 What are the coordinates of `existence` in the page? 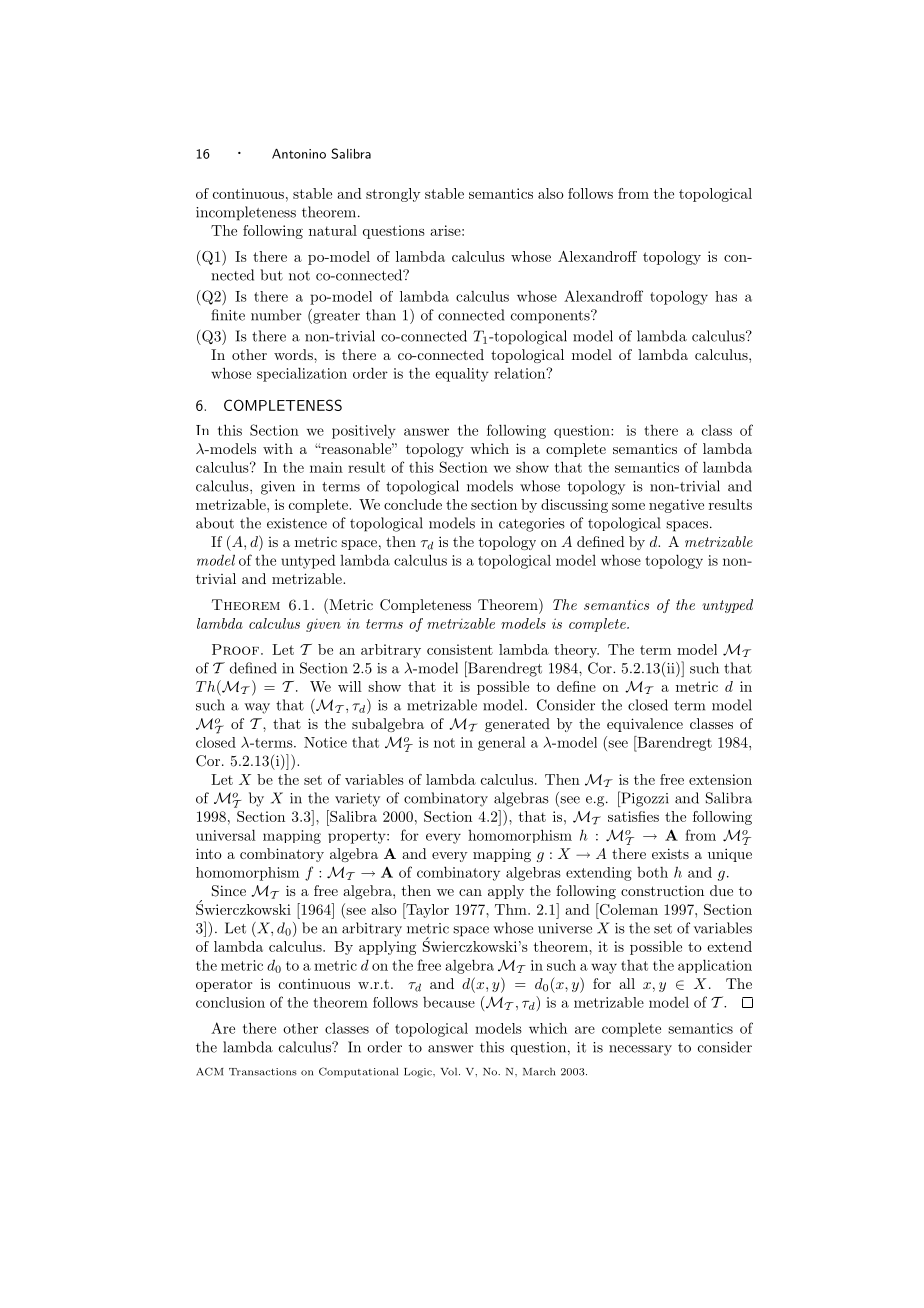 It's located at (297, 523).
